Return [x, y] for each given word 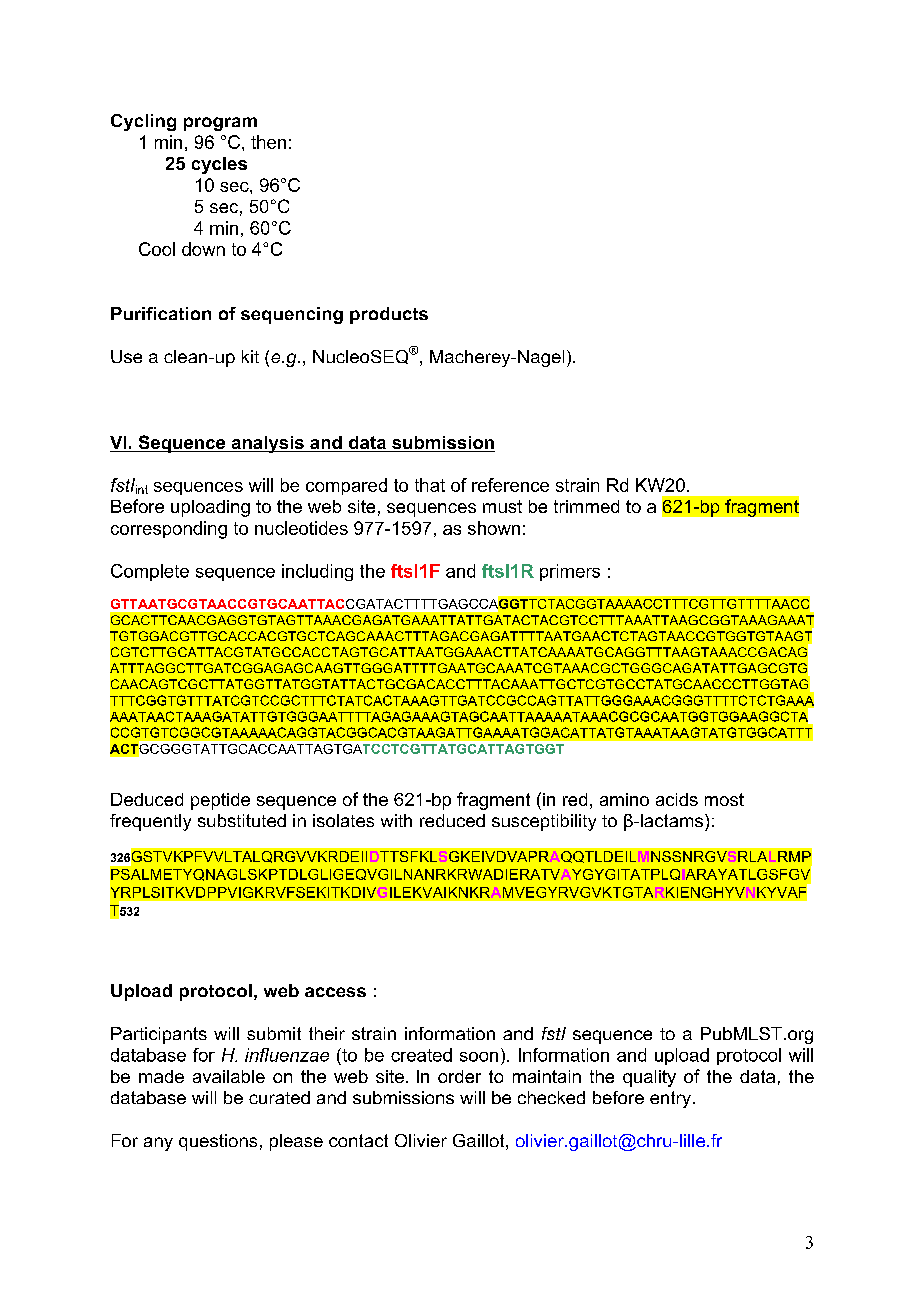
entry [670, 1099]
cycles [219, 165]
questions [218, 1142]
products [389, 315]
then [268, 142]
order [459, 1076]
